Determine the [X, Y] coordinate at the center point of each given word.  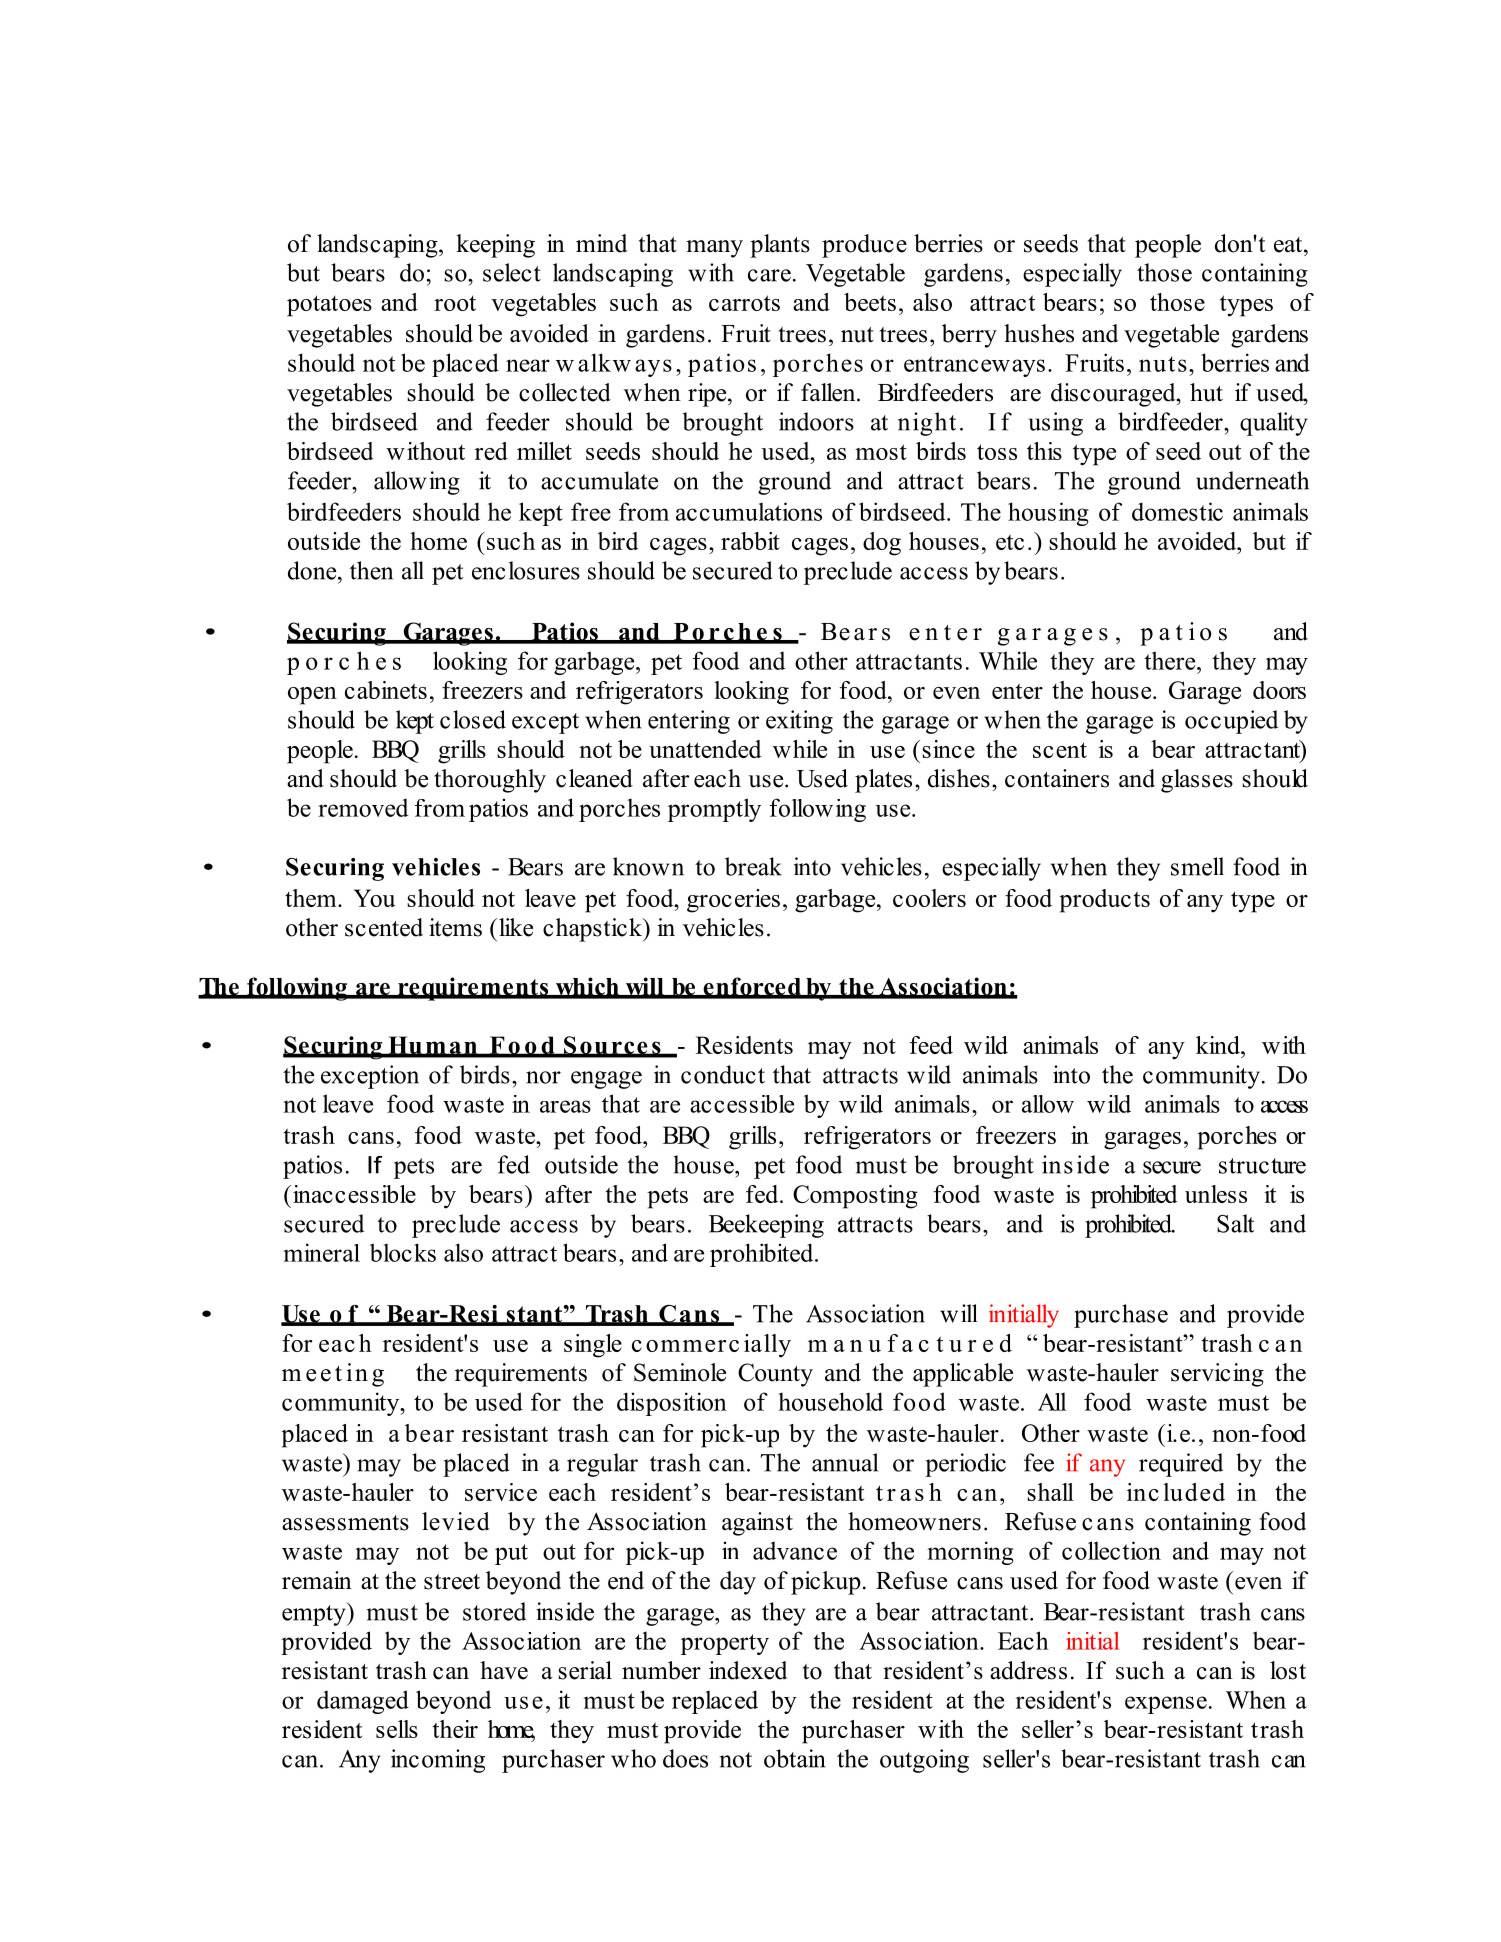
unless [1216, 1194]
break [753, 866]
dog [882, 544]
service [501, 1492]
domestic [1177, 511]
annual [845, 1462]
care [769, 275]
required [1181, 1465]
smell [1197, 866]
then [371, 570]
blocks [403, 1252]
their [455, 1729]
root [455, 303]
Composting [855, 1197]
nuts [1163, 364]
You [374, 898]
